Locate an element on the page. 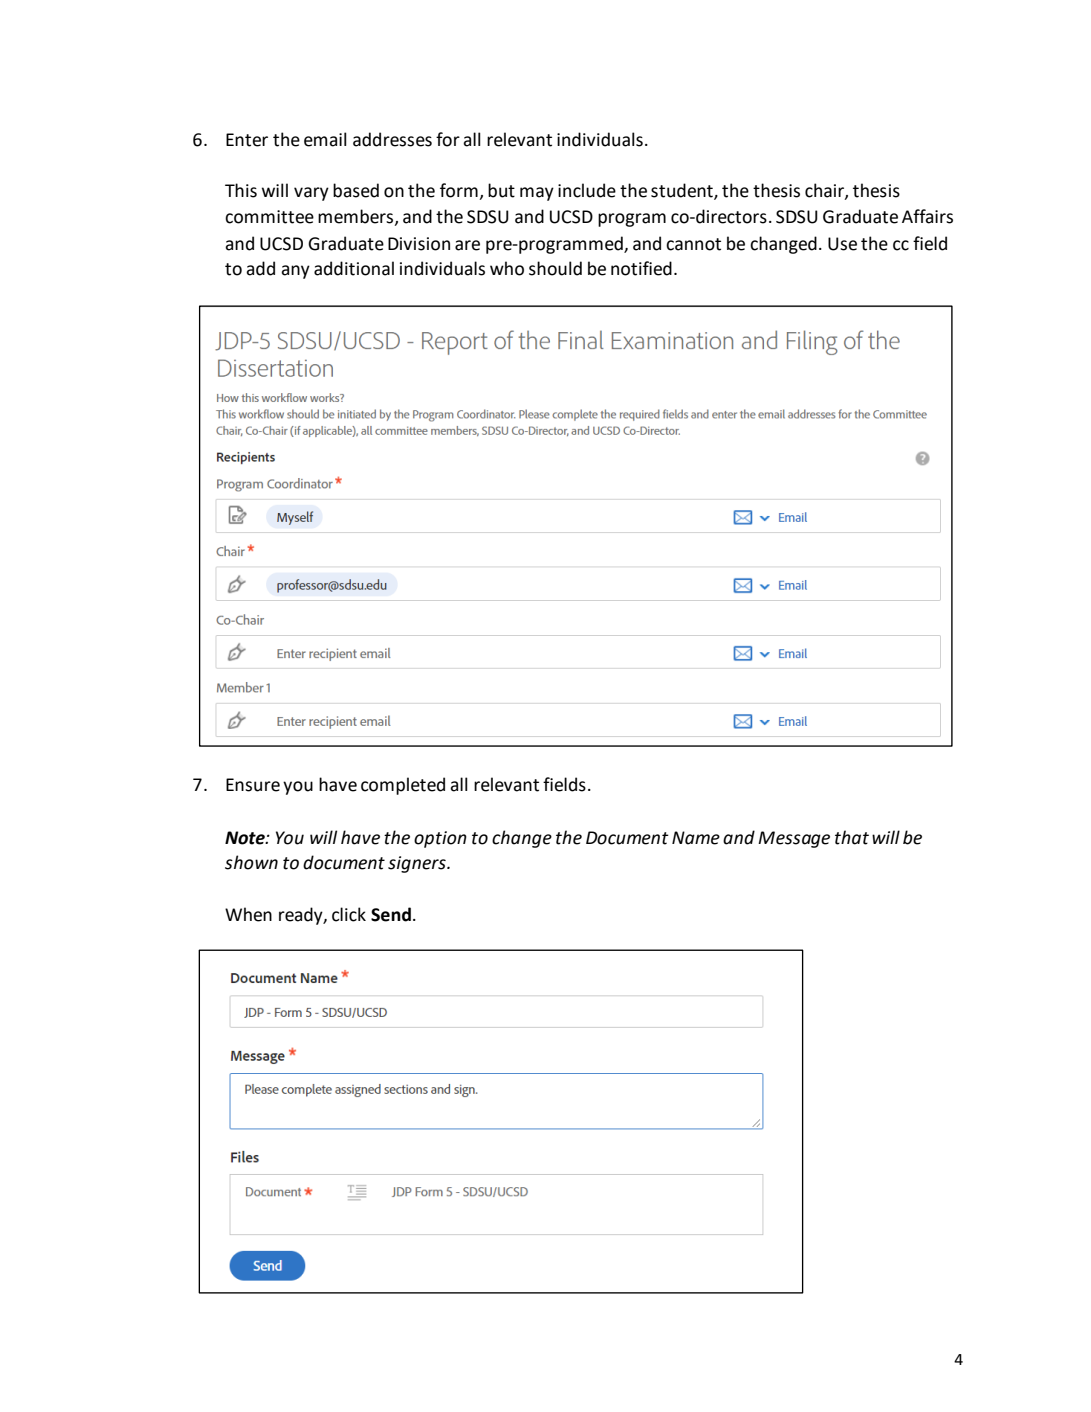 Image resolution: width=1091 pixels, height=1412 pixels. that is located at coordinates (852, 837).
